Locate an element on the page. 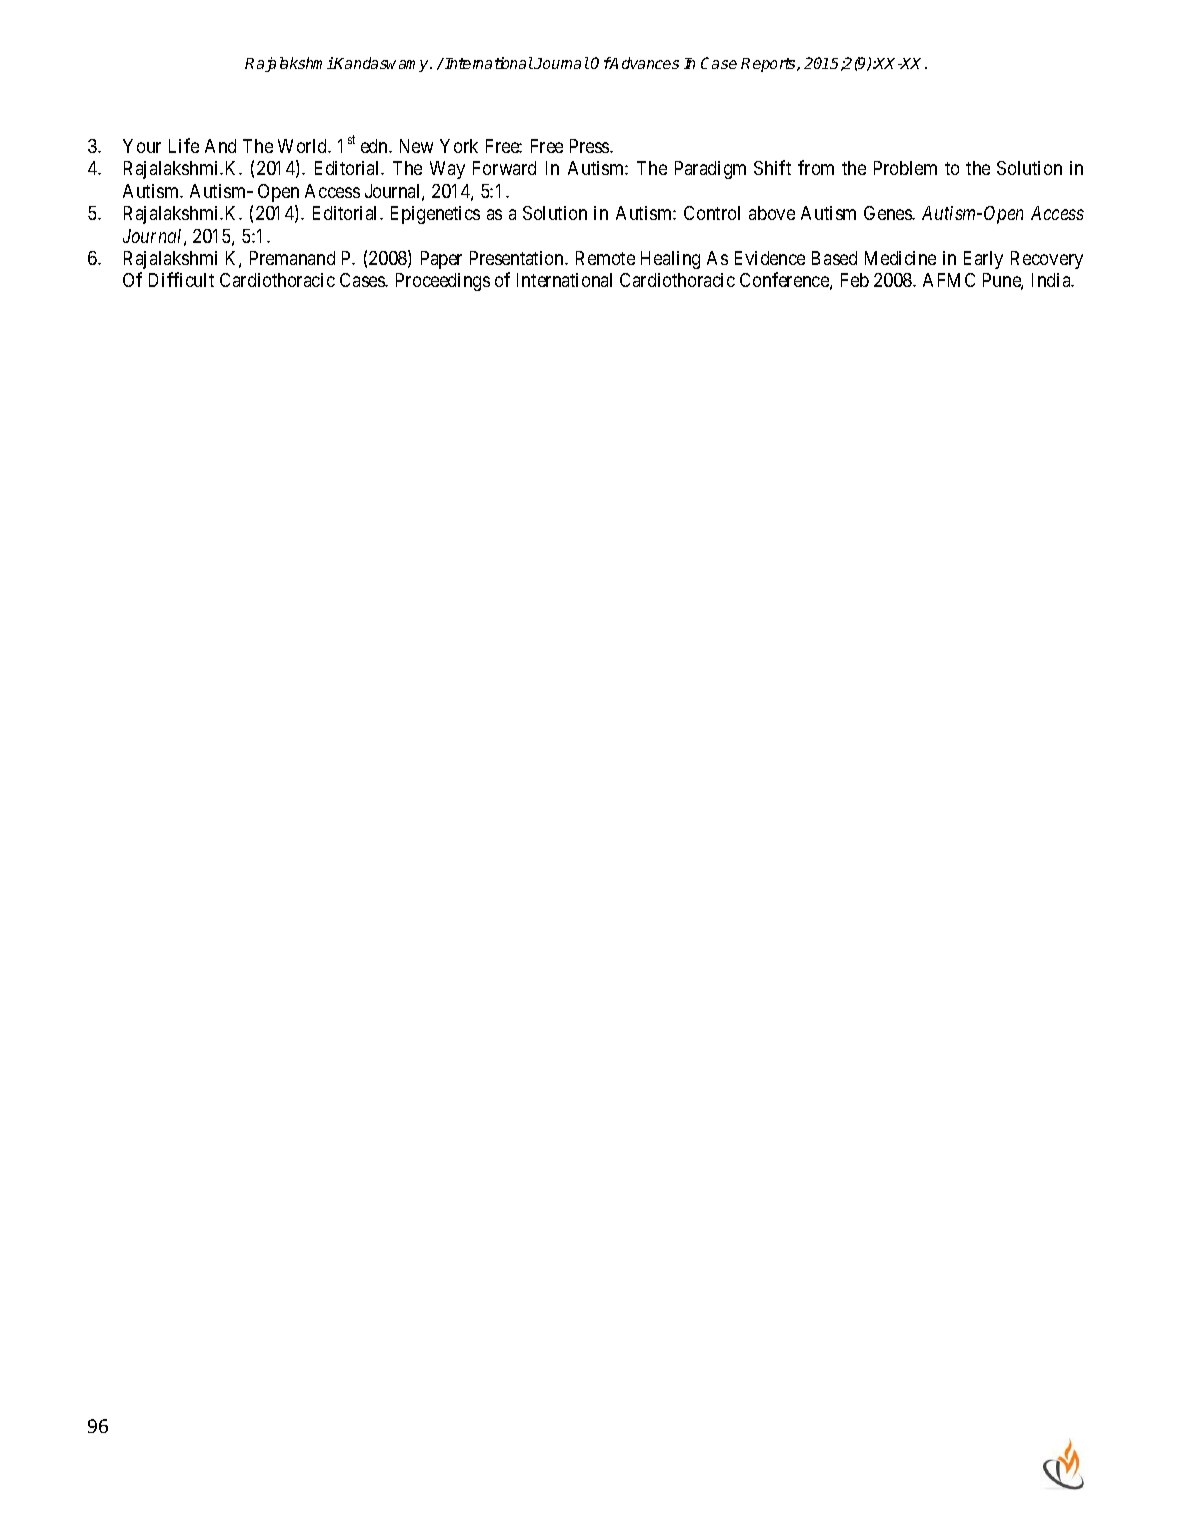 This image has width=1189, height=1539. Difficult is located at coordinates (181, 279).
